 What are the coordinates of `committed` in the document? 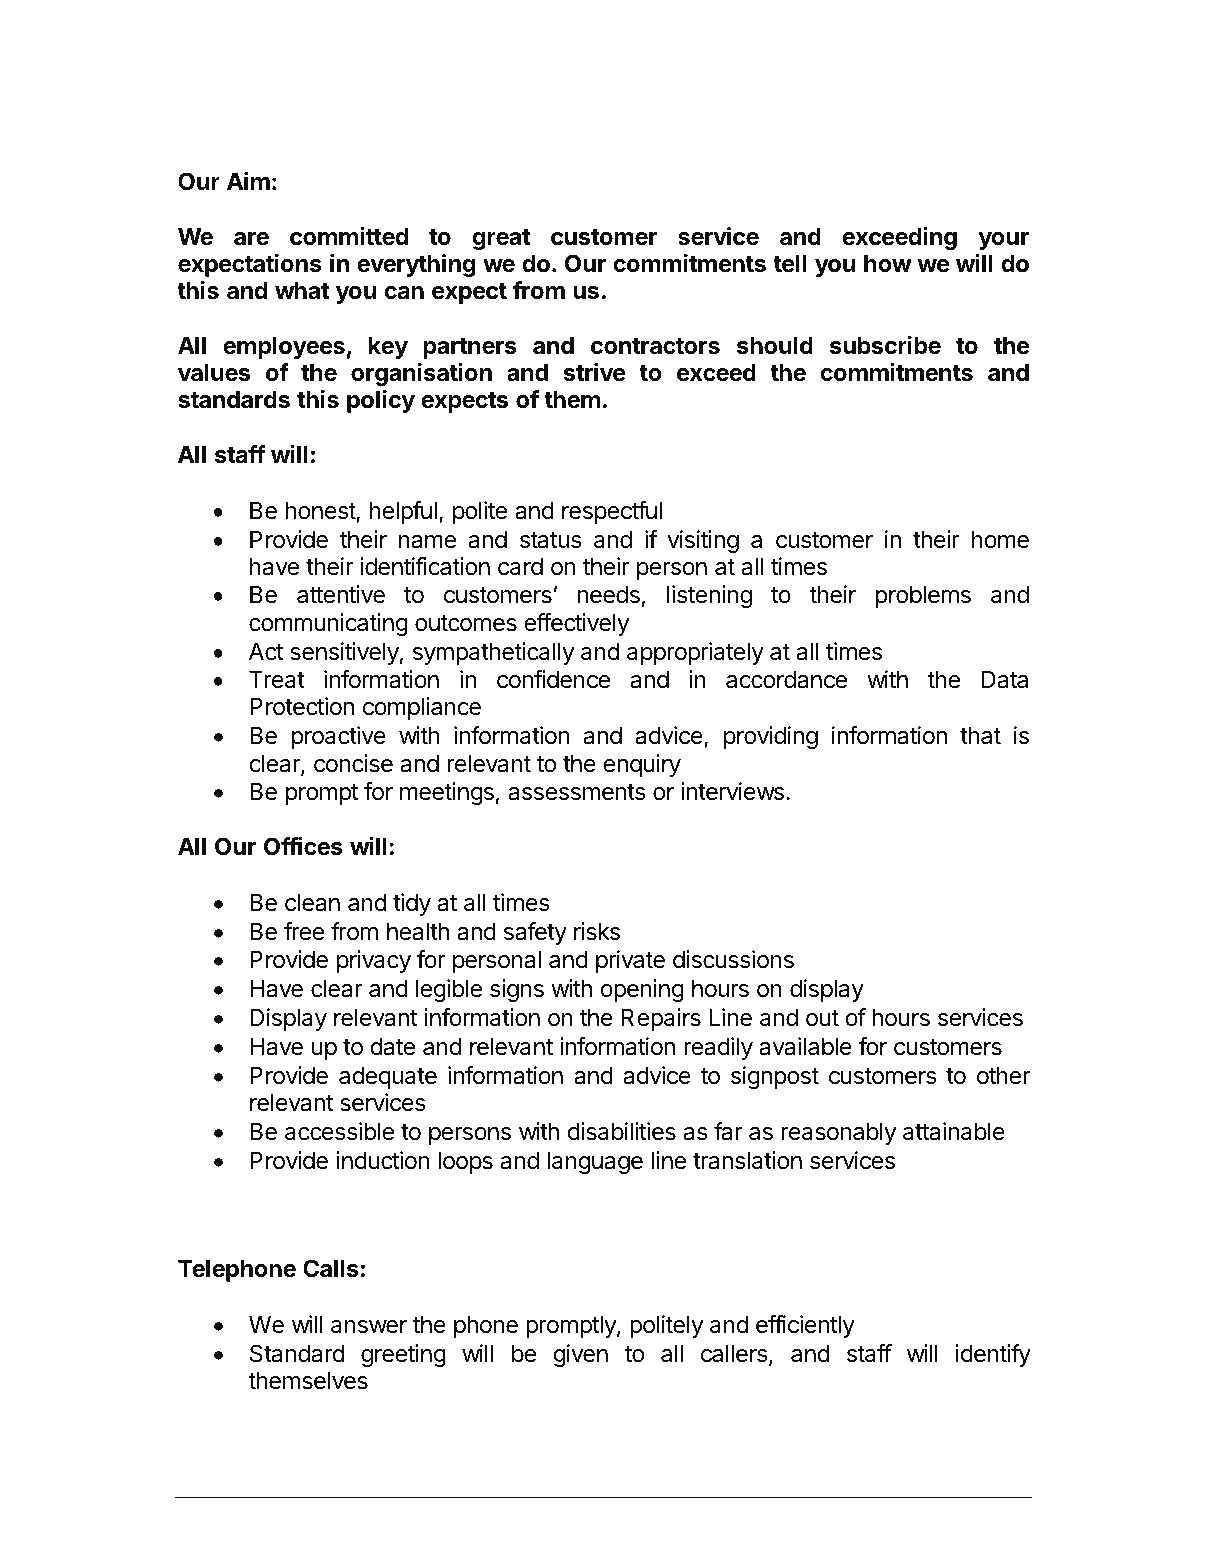 It's located at (349, 236).
